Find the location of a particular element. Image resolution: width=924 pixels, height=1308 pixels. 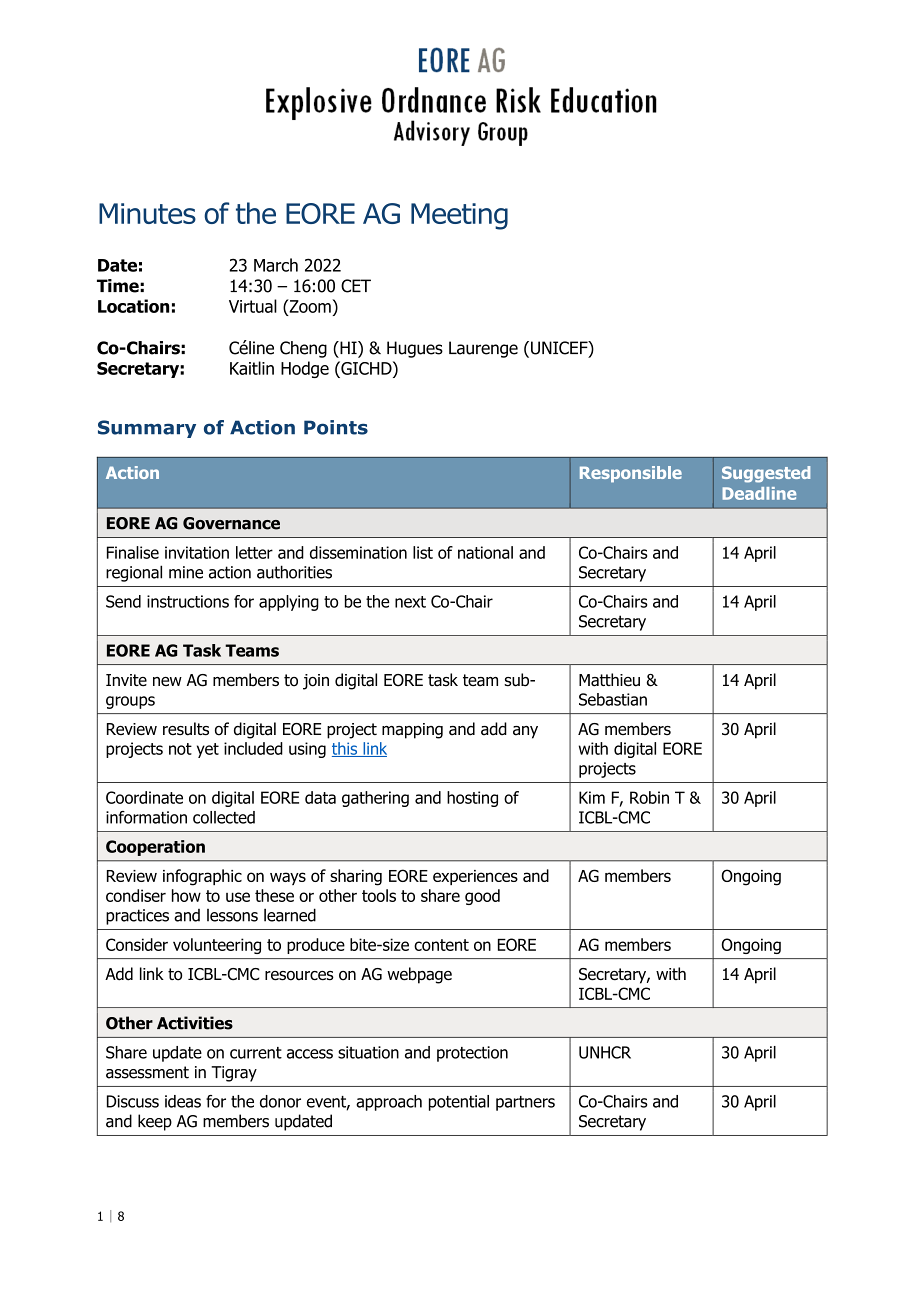

ideas is located at coordinates (183, 1101).
